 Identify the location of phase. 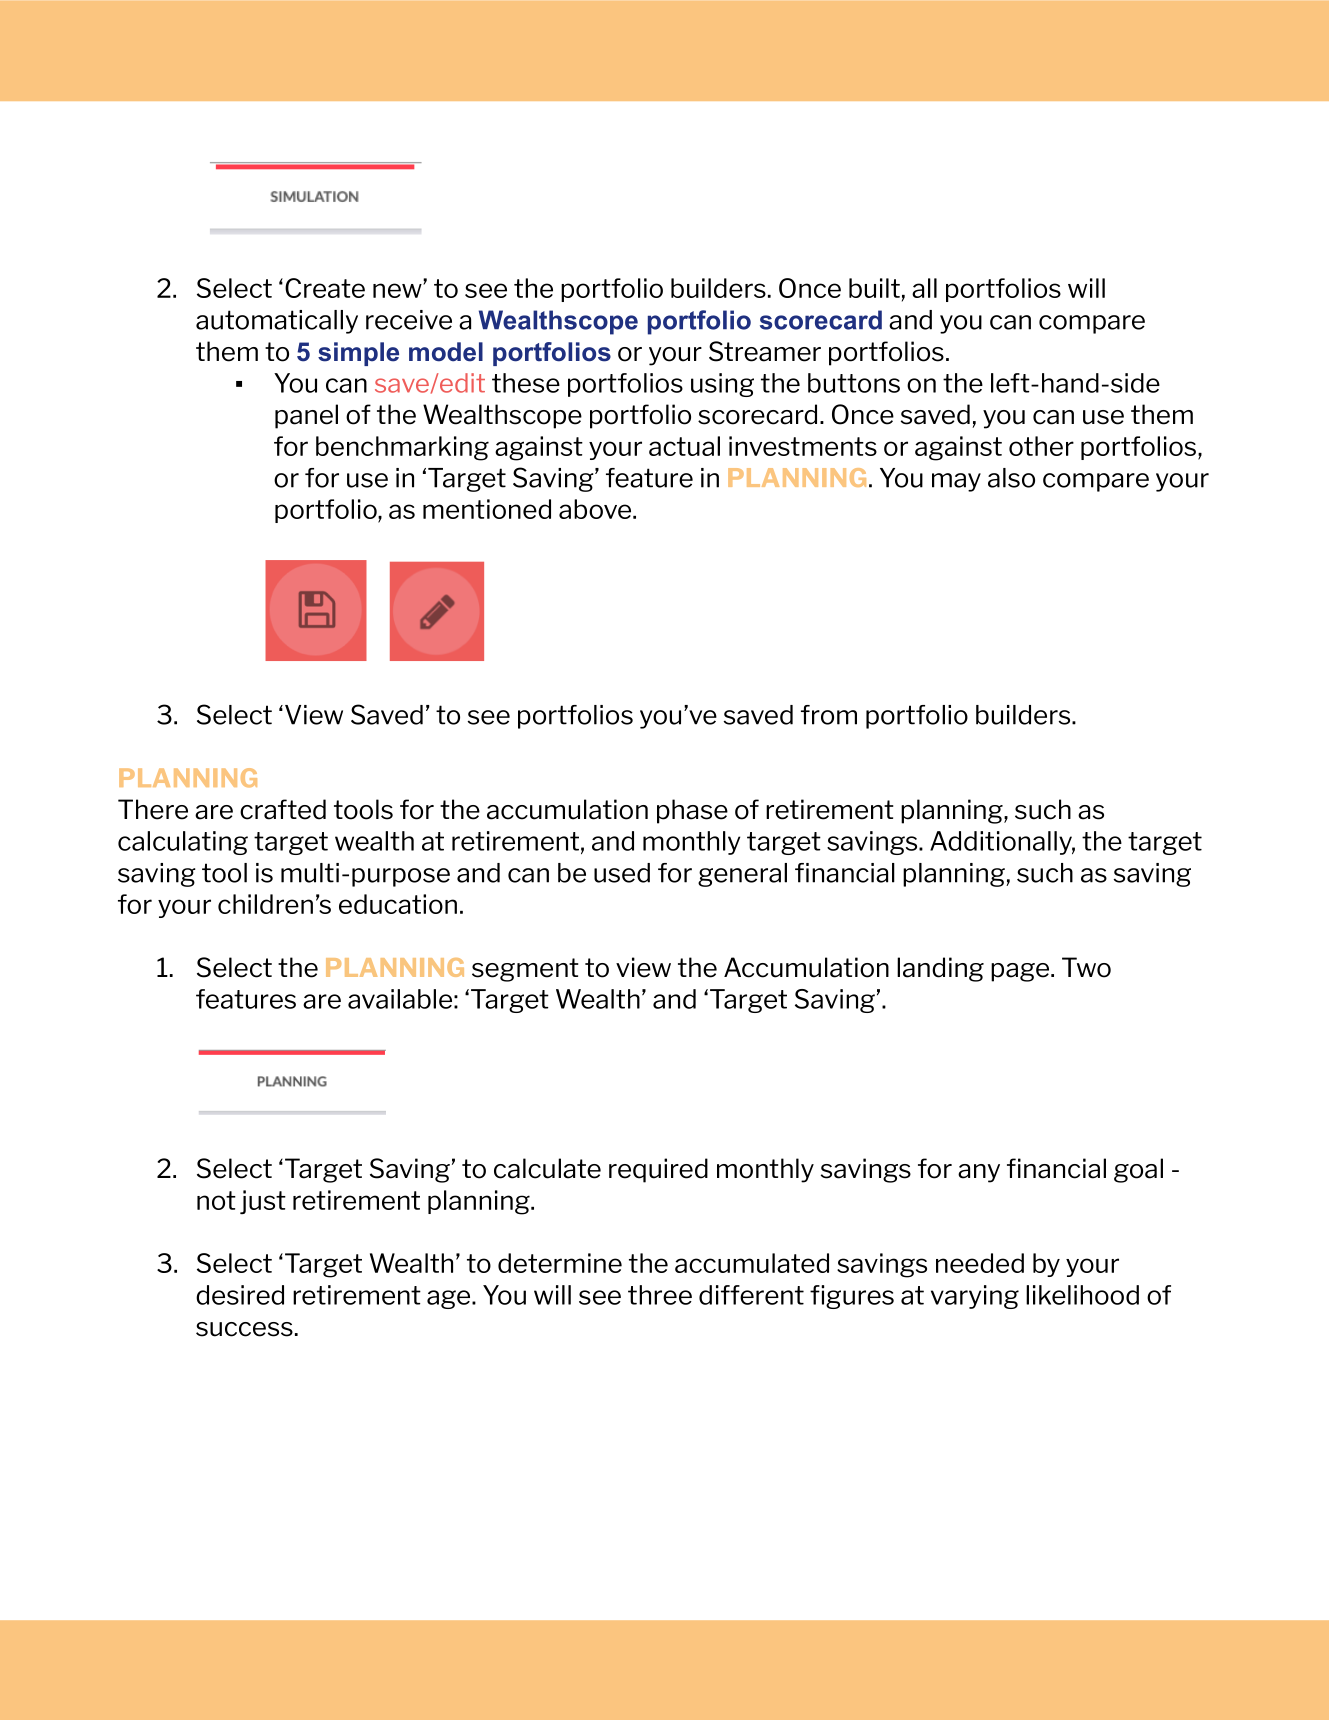
(692, 811).
